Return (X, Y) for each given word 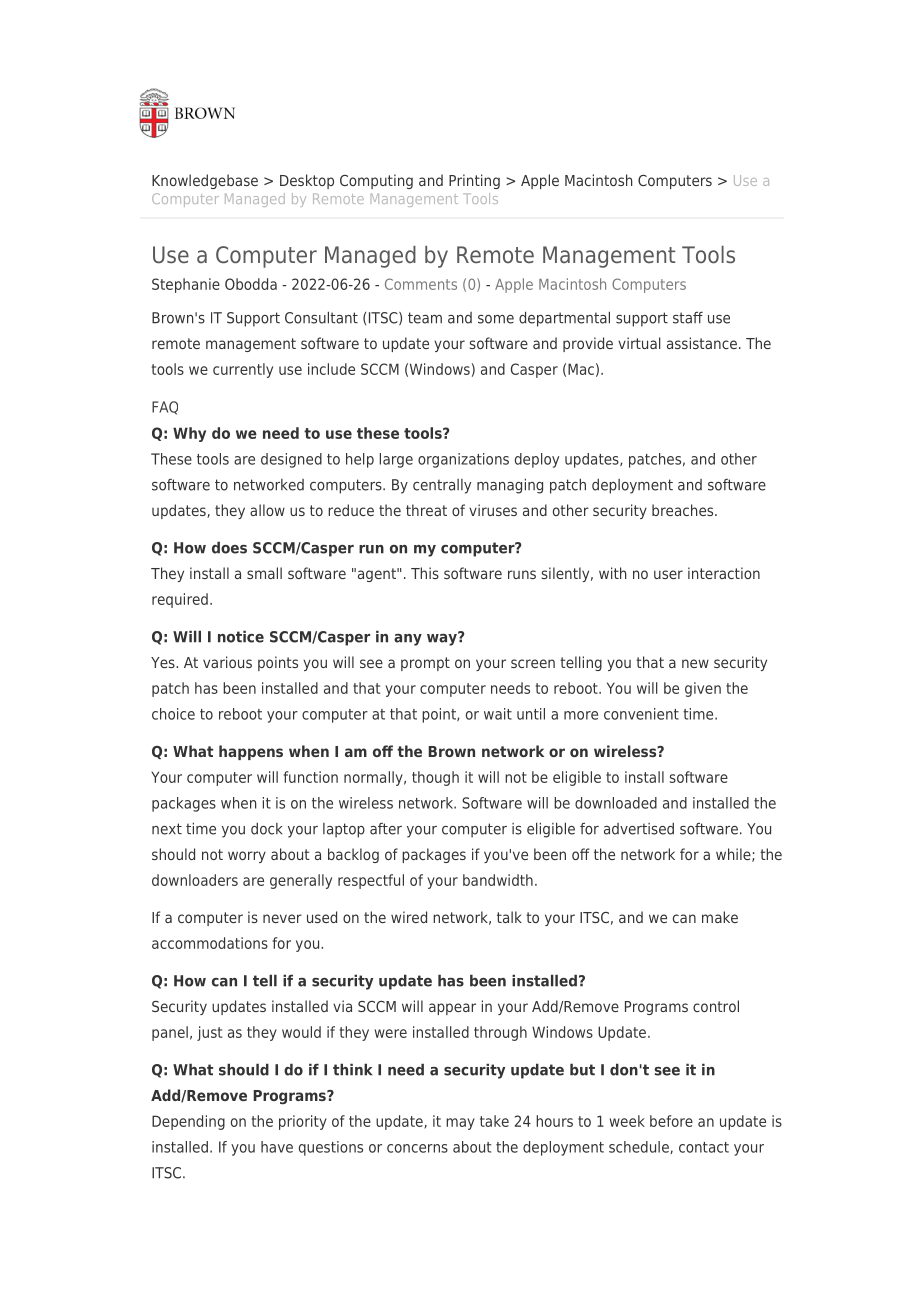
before (671, 1121)
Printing (474, 181)
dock (266, 829)
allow (267, 510)
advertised (639, 829)
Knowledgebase (205, 181)
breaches (684, 510)
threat (426, 510)
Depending (188, 1122)
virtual (639, 343)
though (435, 778)
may (460, 1124)
